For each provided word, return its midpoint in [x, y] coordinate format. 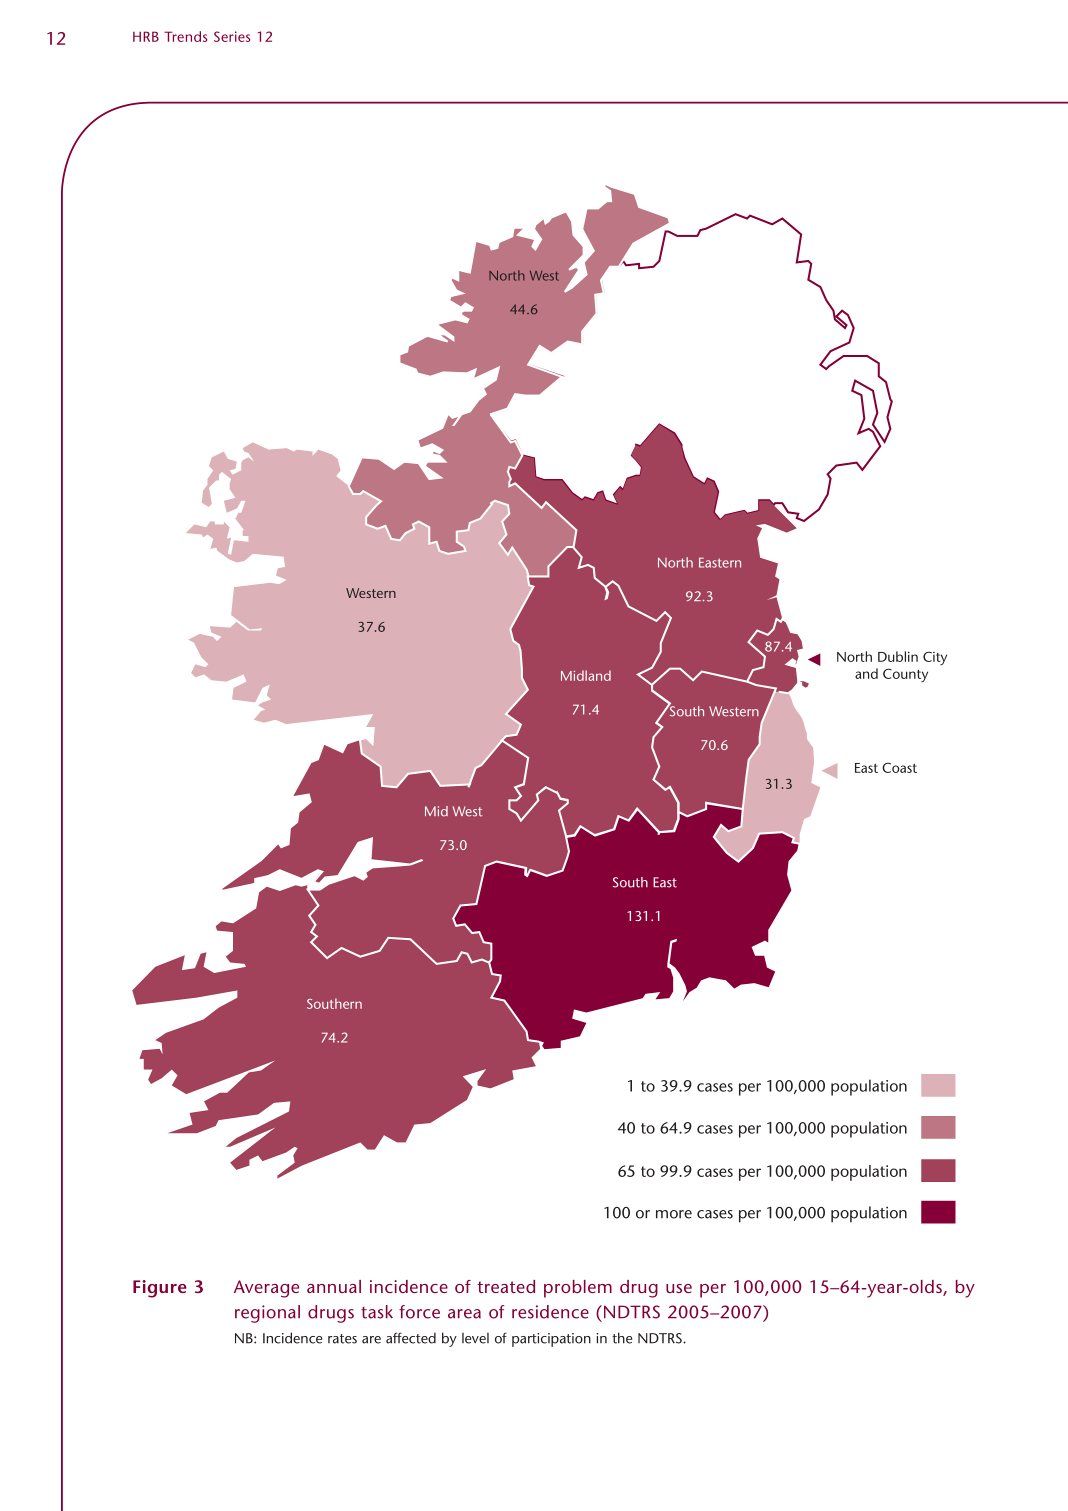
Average [266, 1289]
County [905, 675]
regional [267, 1314]
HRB [146, 36]
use [679, 1288]
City [935, 658]
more [674, 1214]
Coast [899, 767]
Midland [586, 675]
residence [550, 1312]
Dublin [898, 656]
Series [232, 36]
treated [506, 1286]
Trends [185, 36]
